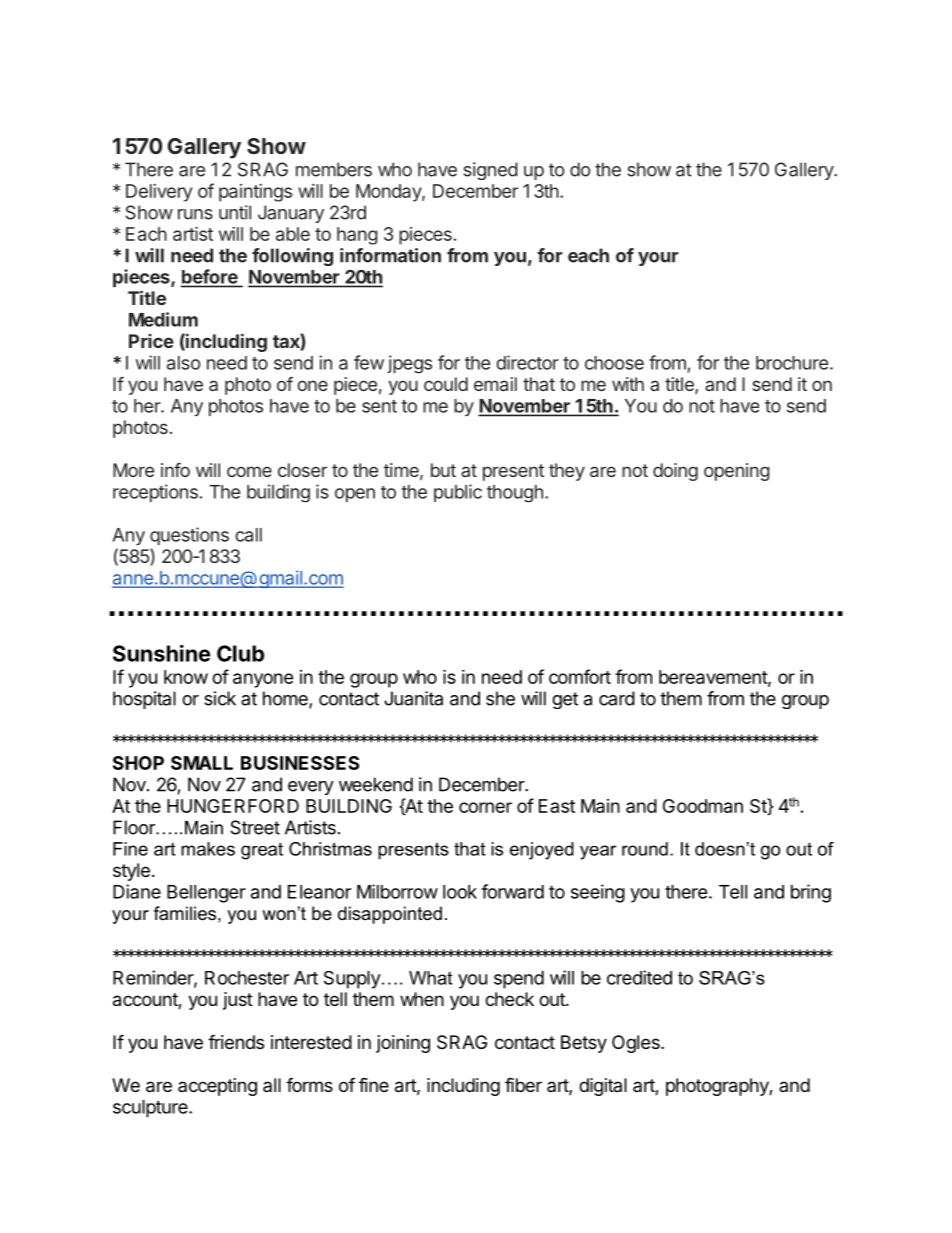 This document has width=952, height=1233. What do you see at coordinates (523, 1084) in the document?
I see `fiber` at bounding box center [523, 1084].
